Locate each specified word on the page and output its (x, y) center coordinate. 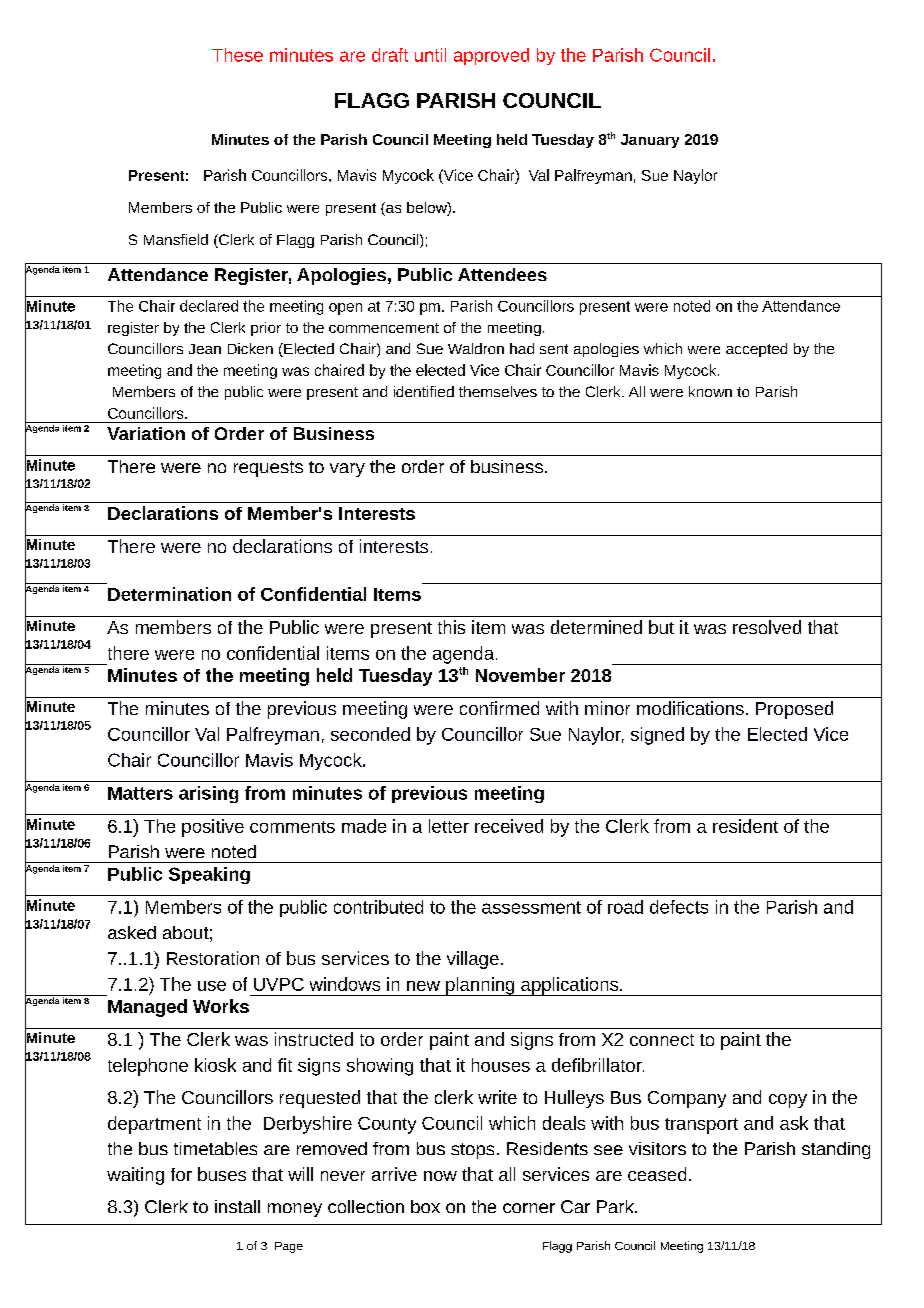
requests (268, 469)
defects (679, 907)
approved (491, 56)
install (237, 1206)
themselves (498, 391)
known (710, 391)
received (509, 826)
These (237, 55)
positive (213, 828)
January (650, 141)
